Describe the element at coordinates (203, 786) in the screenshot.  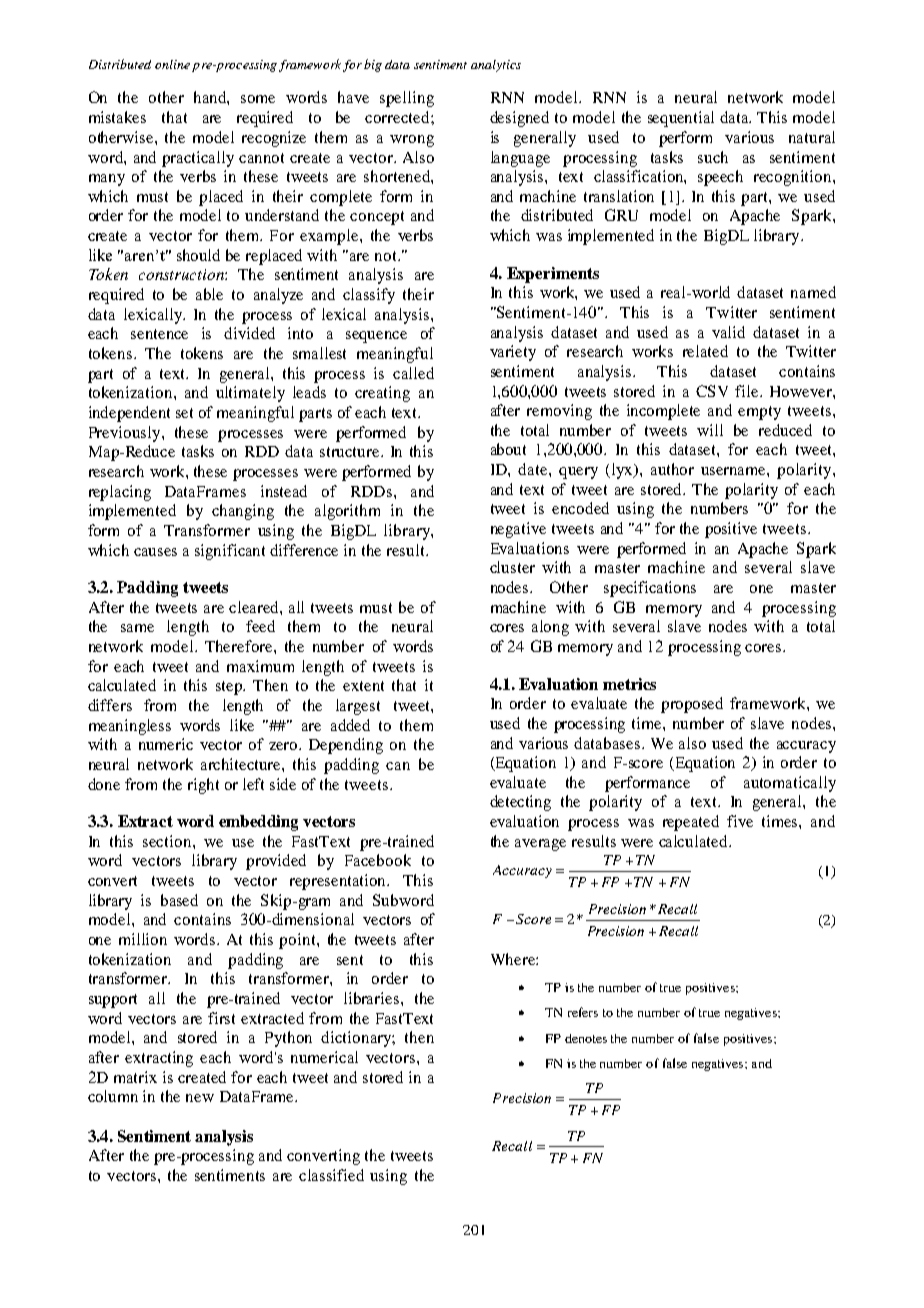
I see `right` at that location.
